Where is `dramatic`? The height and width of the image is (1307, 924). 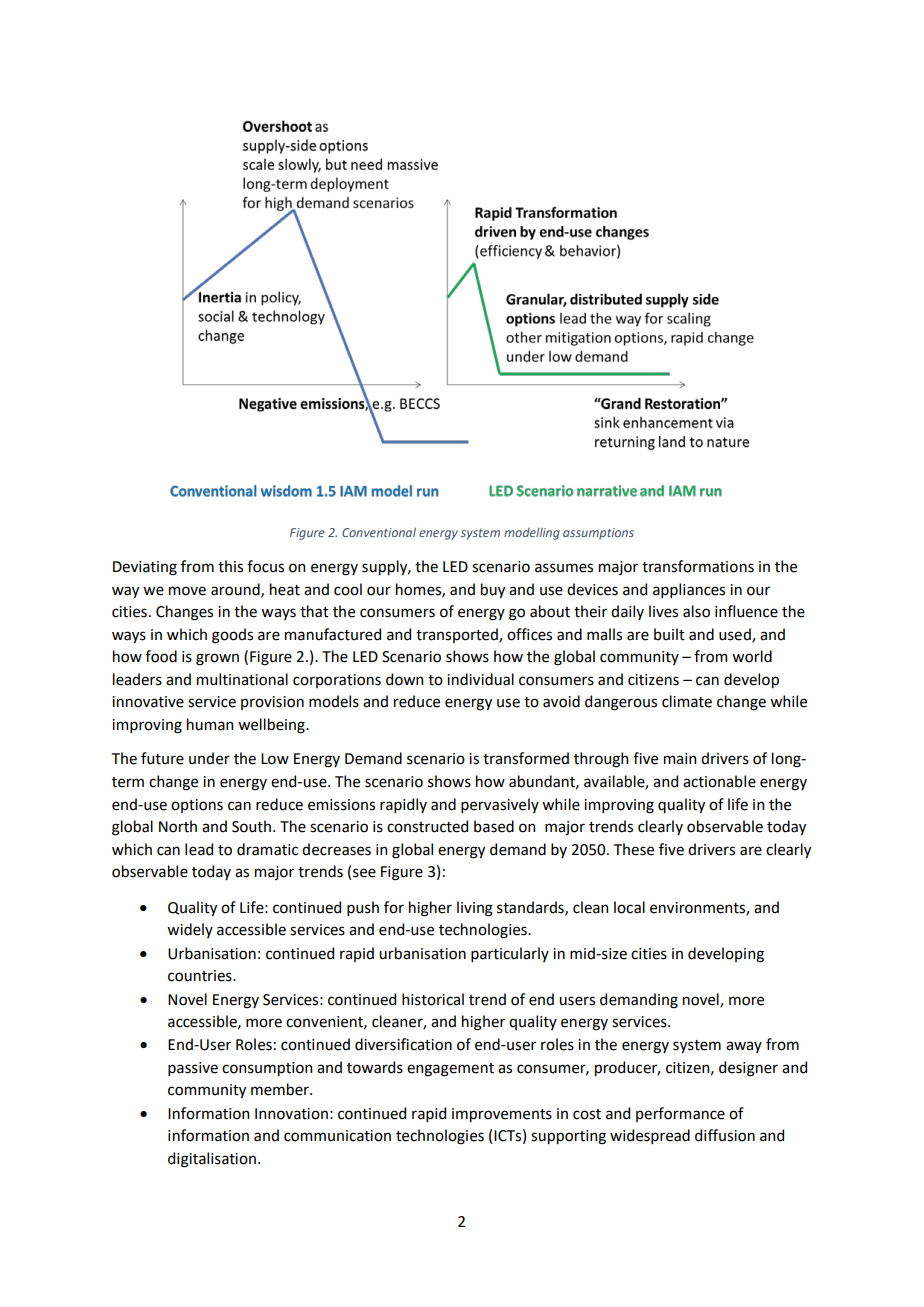 dramatic is located at coordinates (267, 849).
